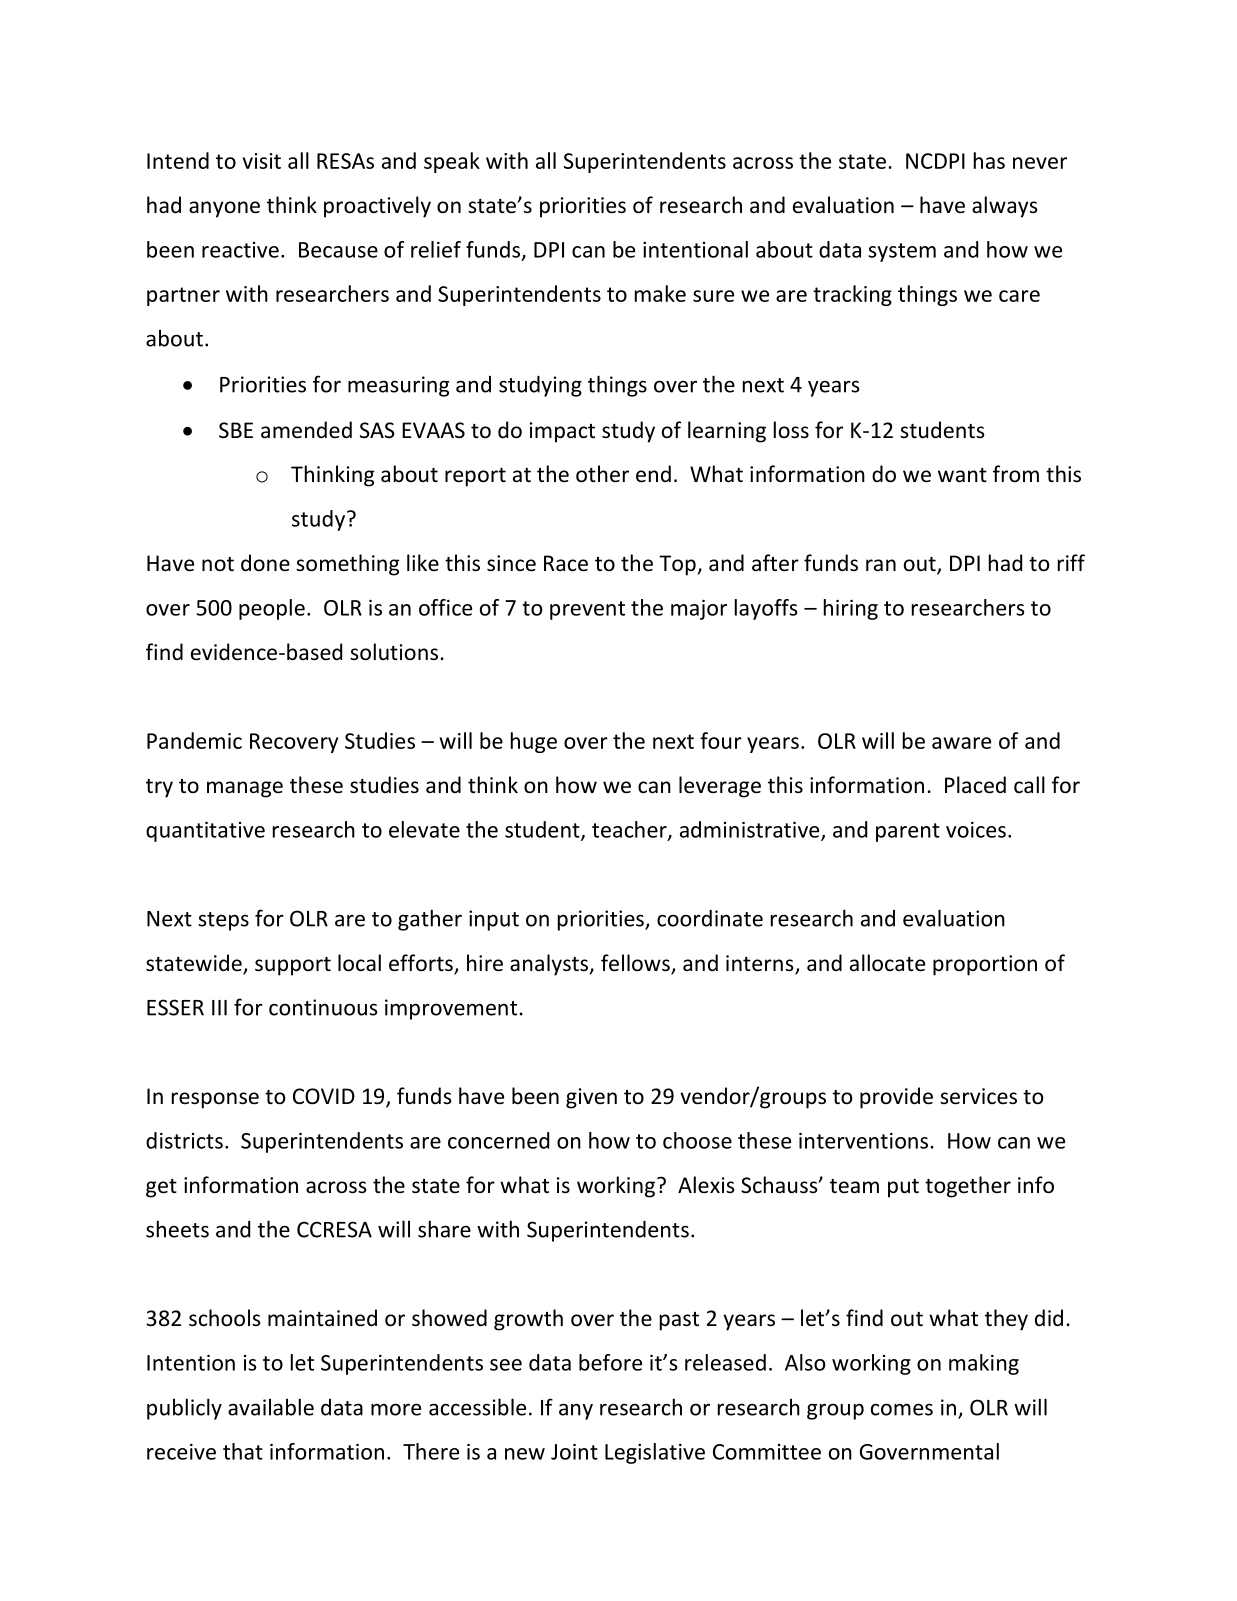  Describe the element at coordinates (636, 964) in the screenshot. I see `fellows` at that location.
